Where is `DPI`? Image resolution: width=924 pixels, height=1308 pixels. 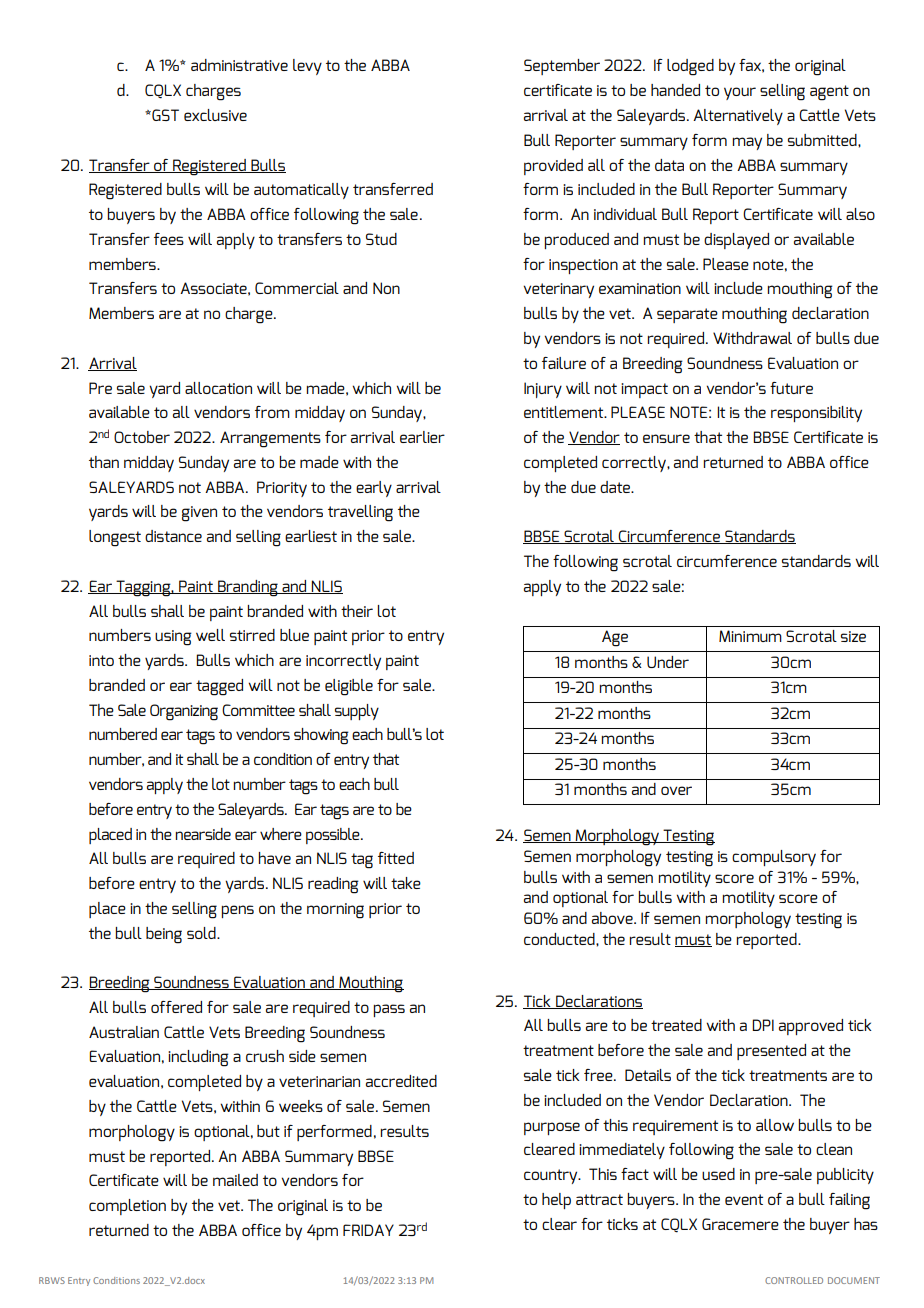 DPI is located at coordinates (763, 1025).
